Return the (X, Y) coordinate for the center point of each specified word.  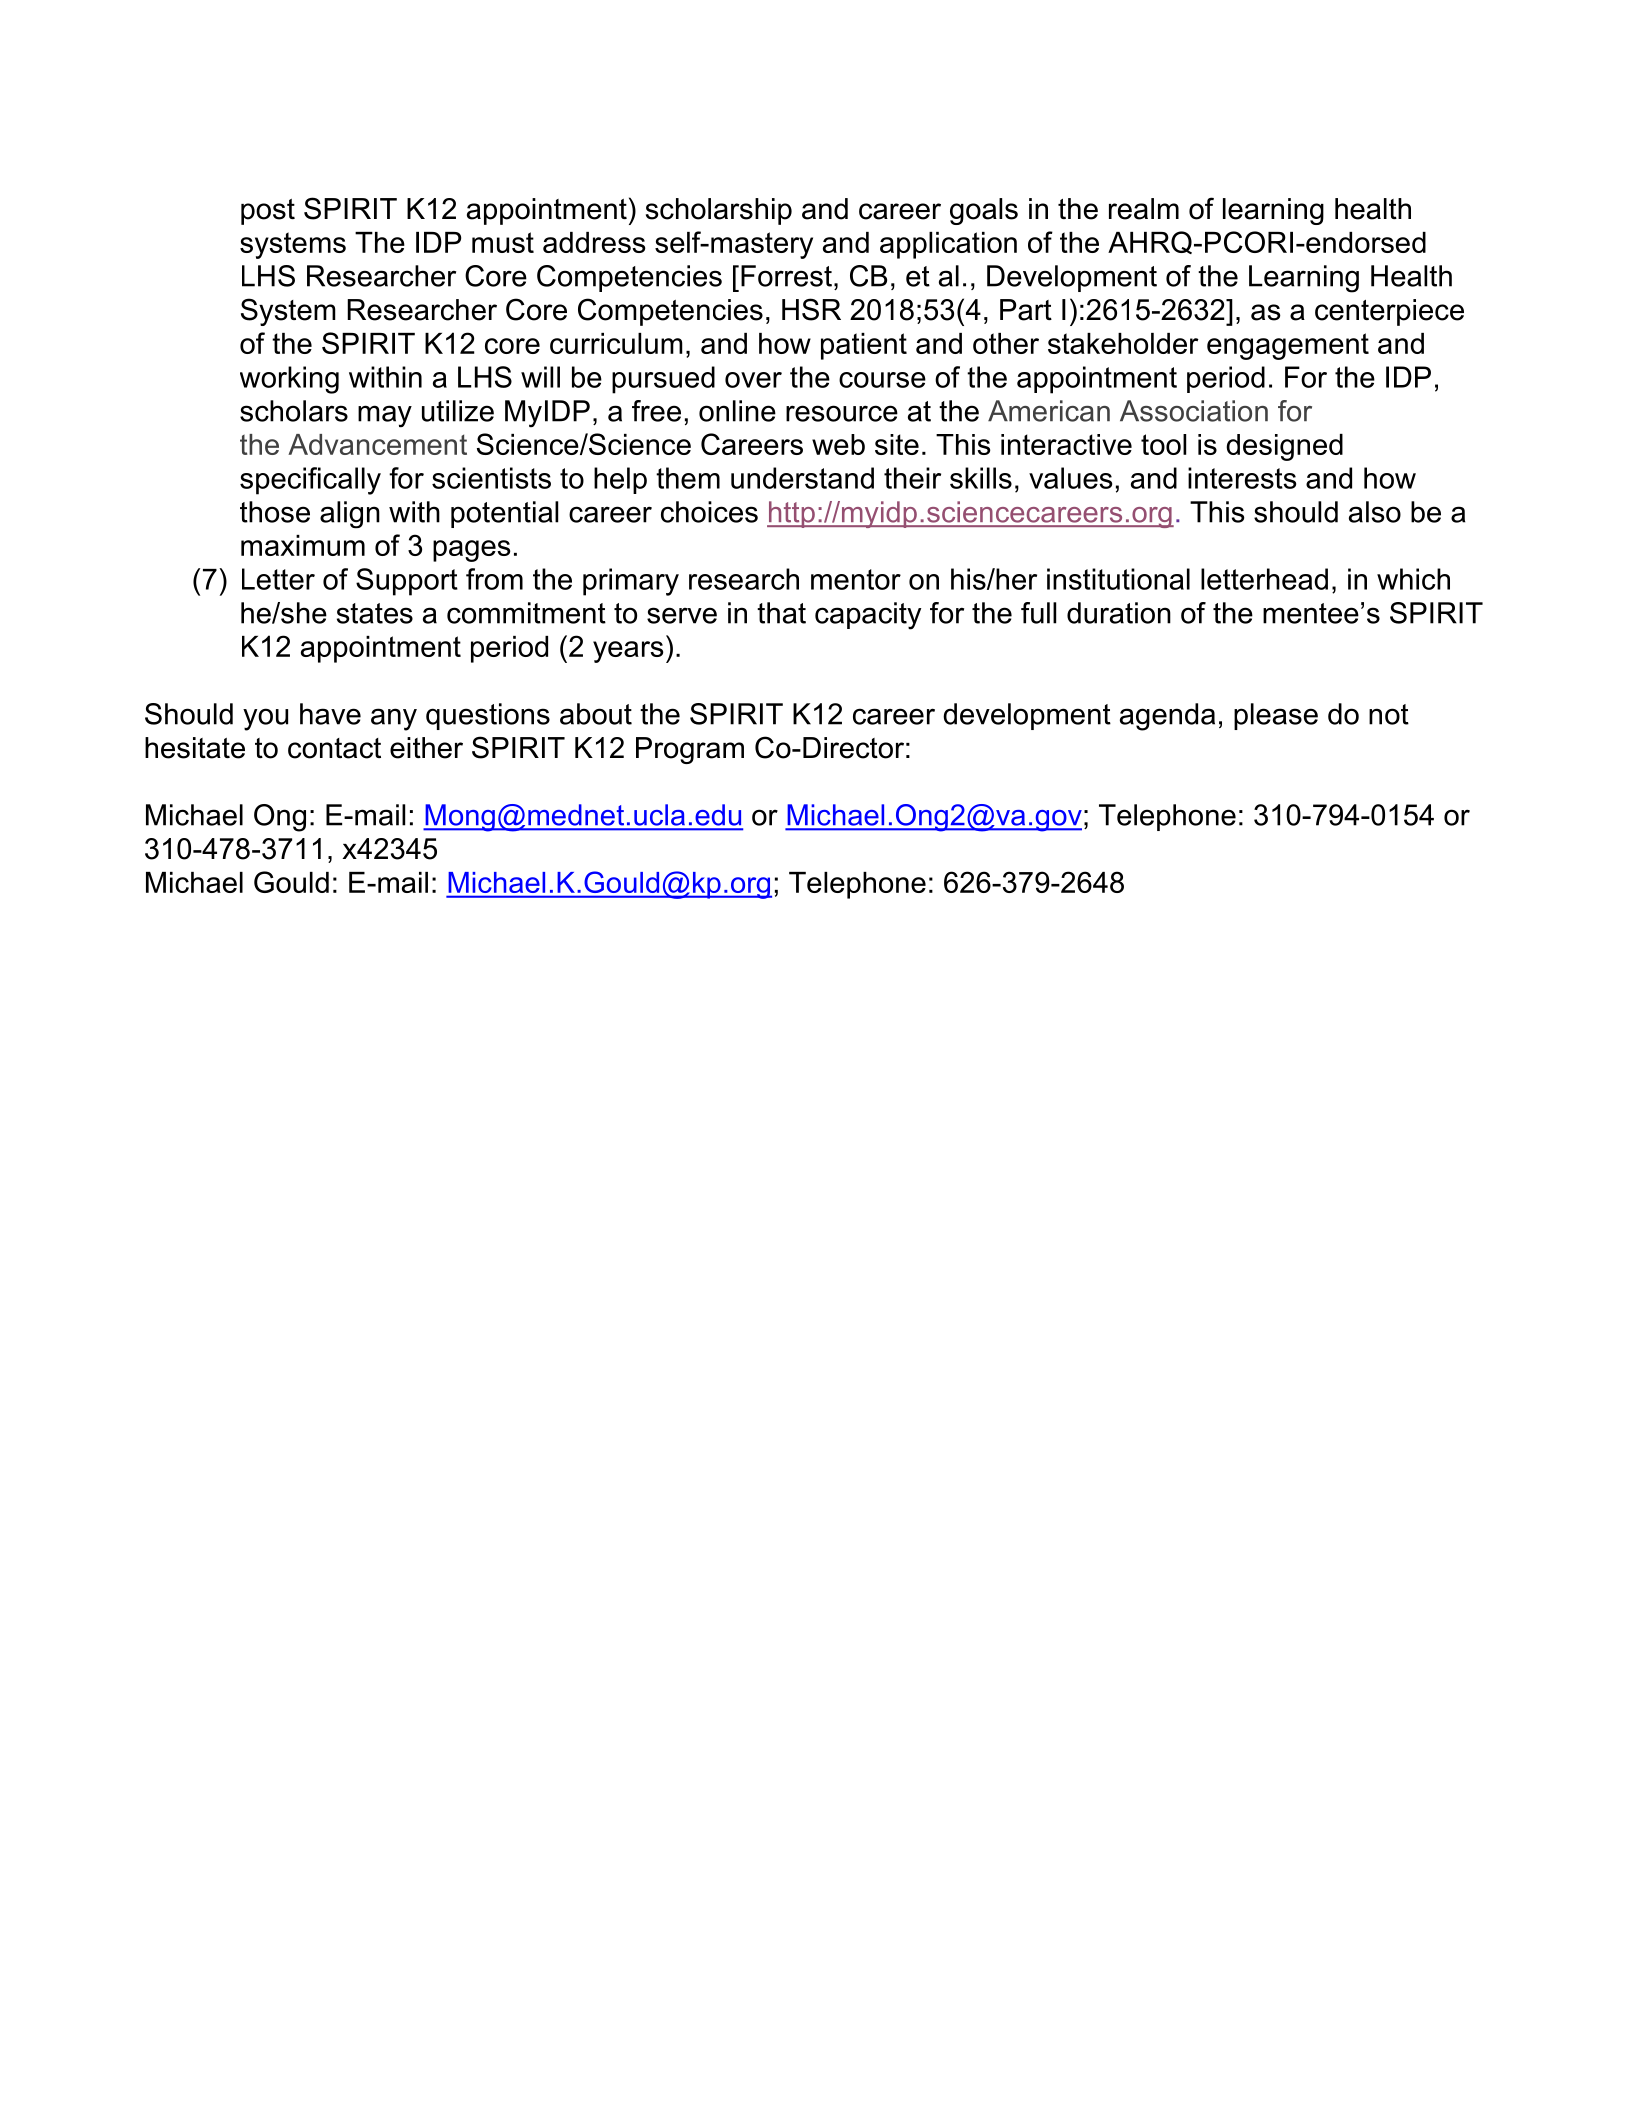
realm (1144, 209)
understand (802, 478)
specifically (310, 481)
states (375, 613)
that (781, 613)
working (289, 380)
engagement (1288, 346)
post (268, 212)
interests (1242, 478)
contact (334, 748)
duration (1119, 613)
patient (864, 346)
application (948, 245)
